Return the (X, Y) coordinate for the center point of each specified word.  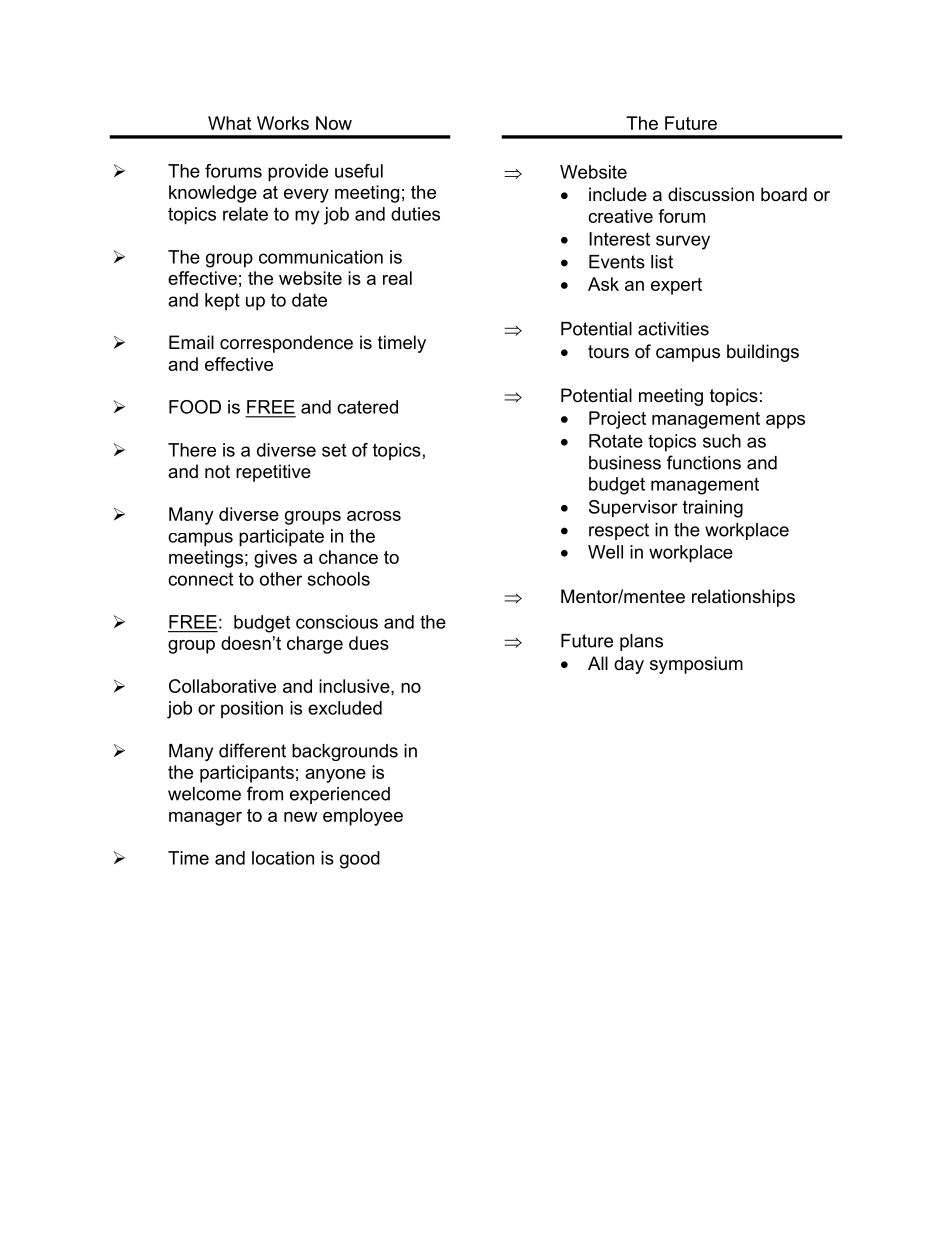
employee (363, 817)
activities (673, 329)
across (374, 516)
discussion (711, 194)
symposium (696, 665)
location (283, 858)
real (397, 278)
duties (415, 214)
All (598, 663)
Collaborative (222, 686)
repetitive (273, 473)
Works (283, 123)
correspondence (286, 344)
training (713, 509)
